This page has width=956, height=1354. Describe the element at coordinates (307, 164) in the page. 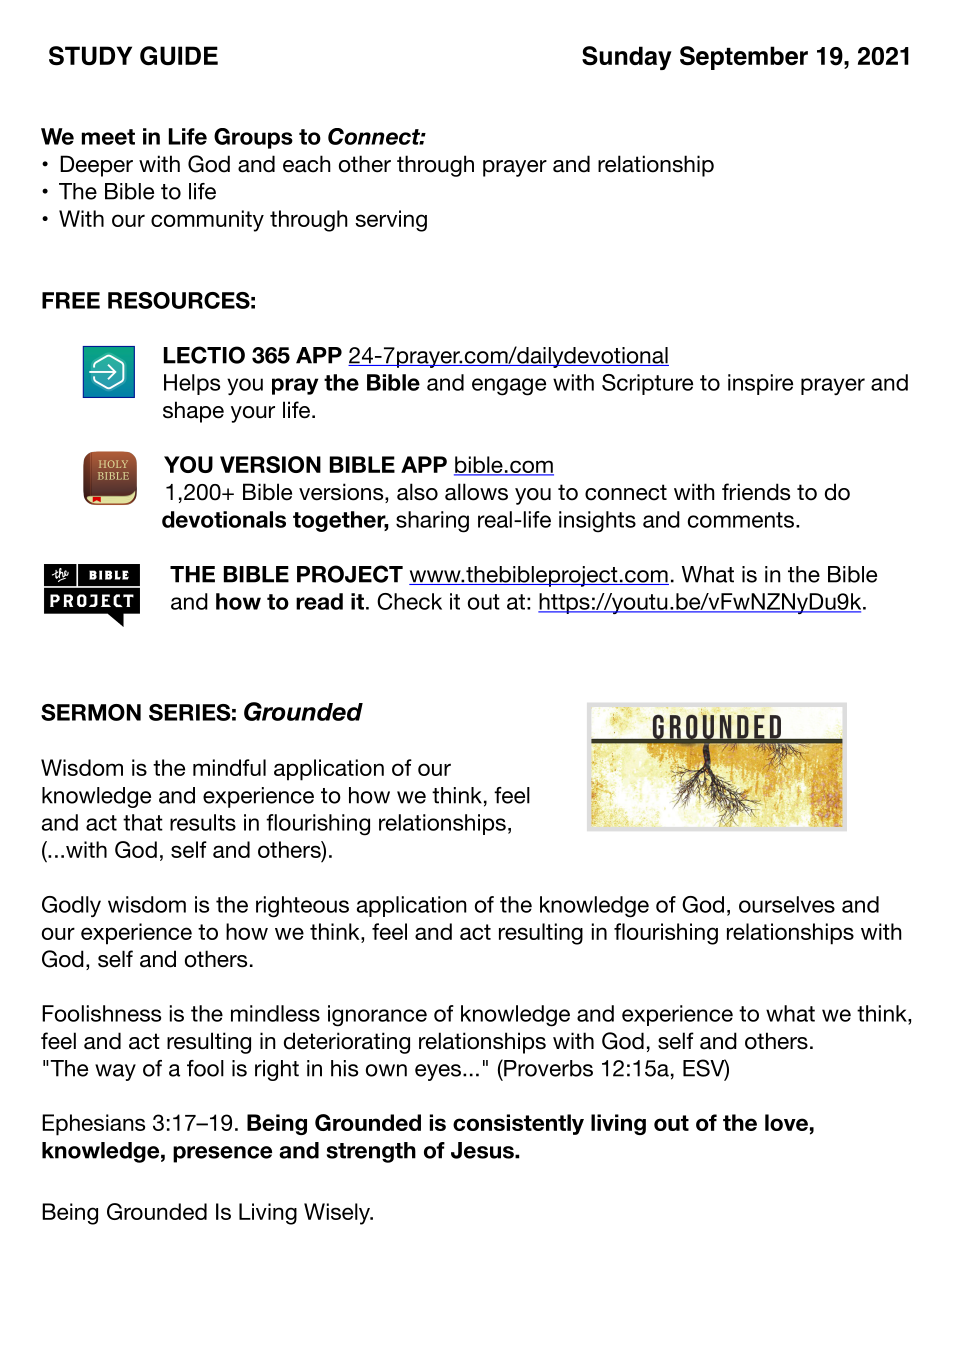

I see `each` at that location.
